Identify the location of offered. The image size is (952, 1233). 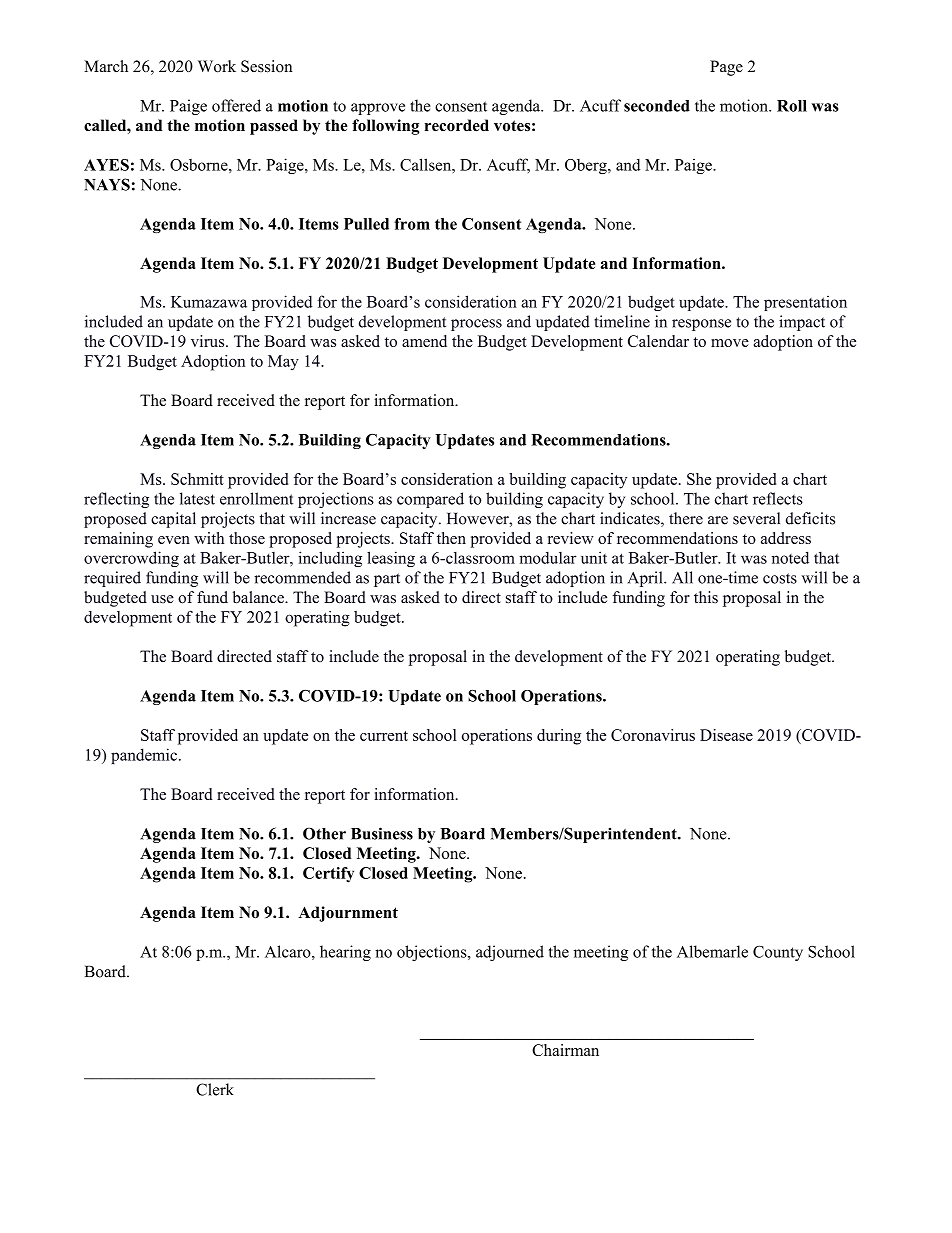
(236, 105).
